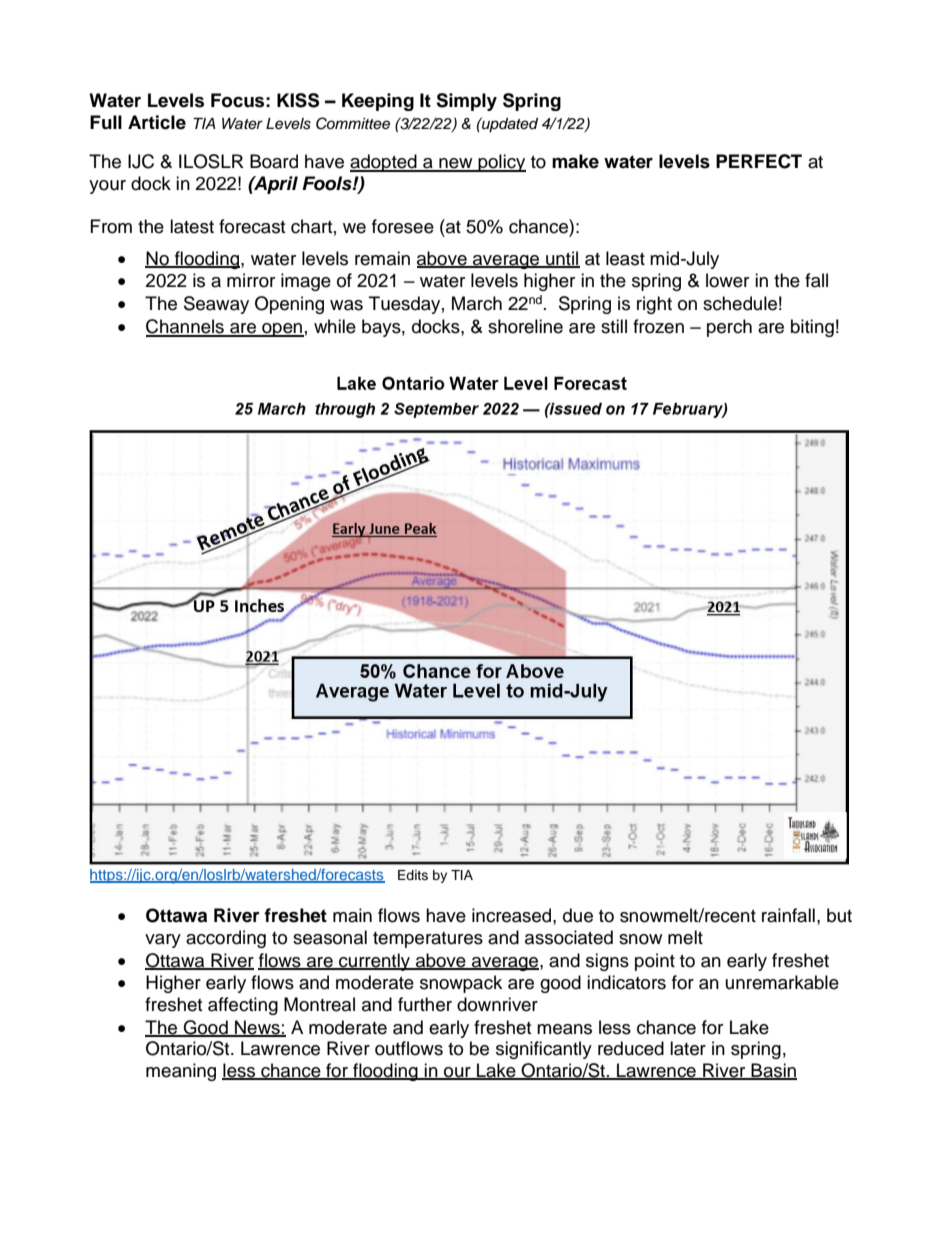  Describe the element at coordinates (466, 102) in the image. I see `Simply` at that location.
